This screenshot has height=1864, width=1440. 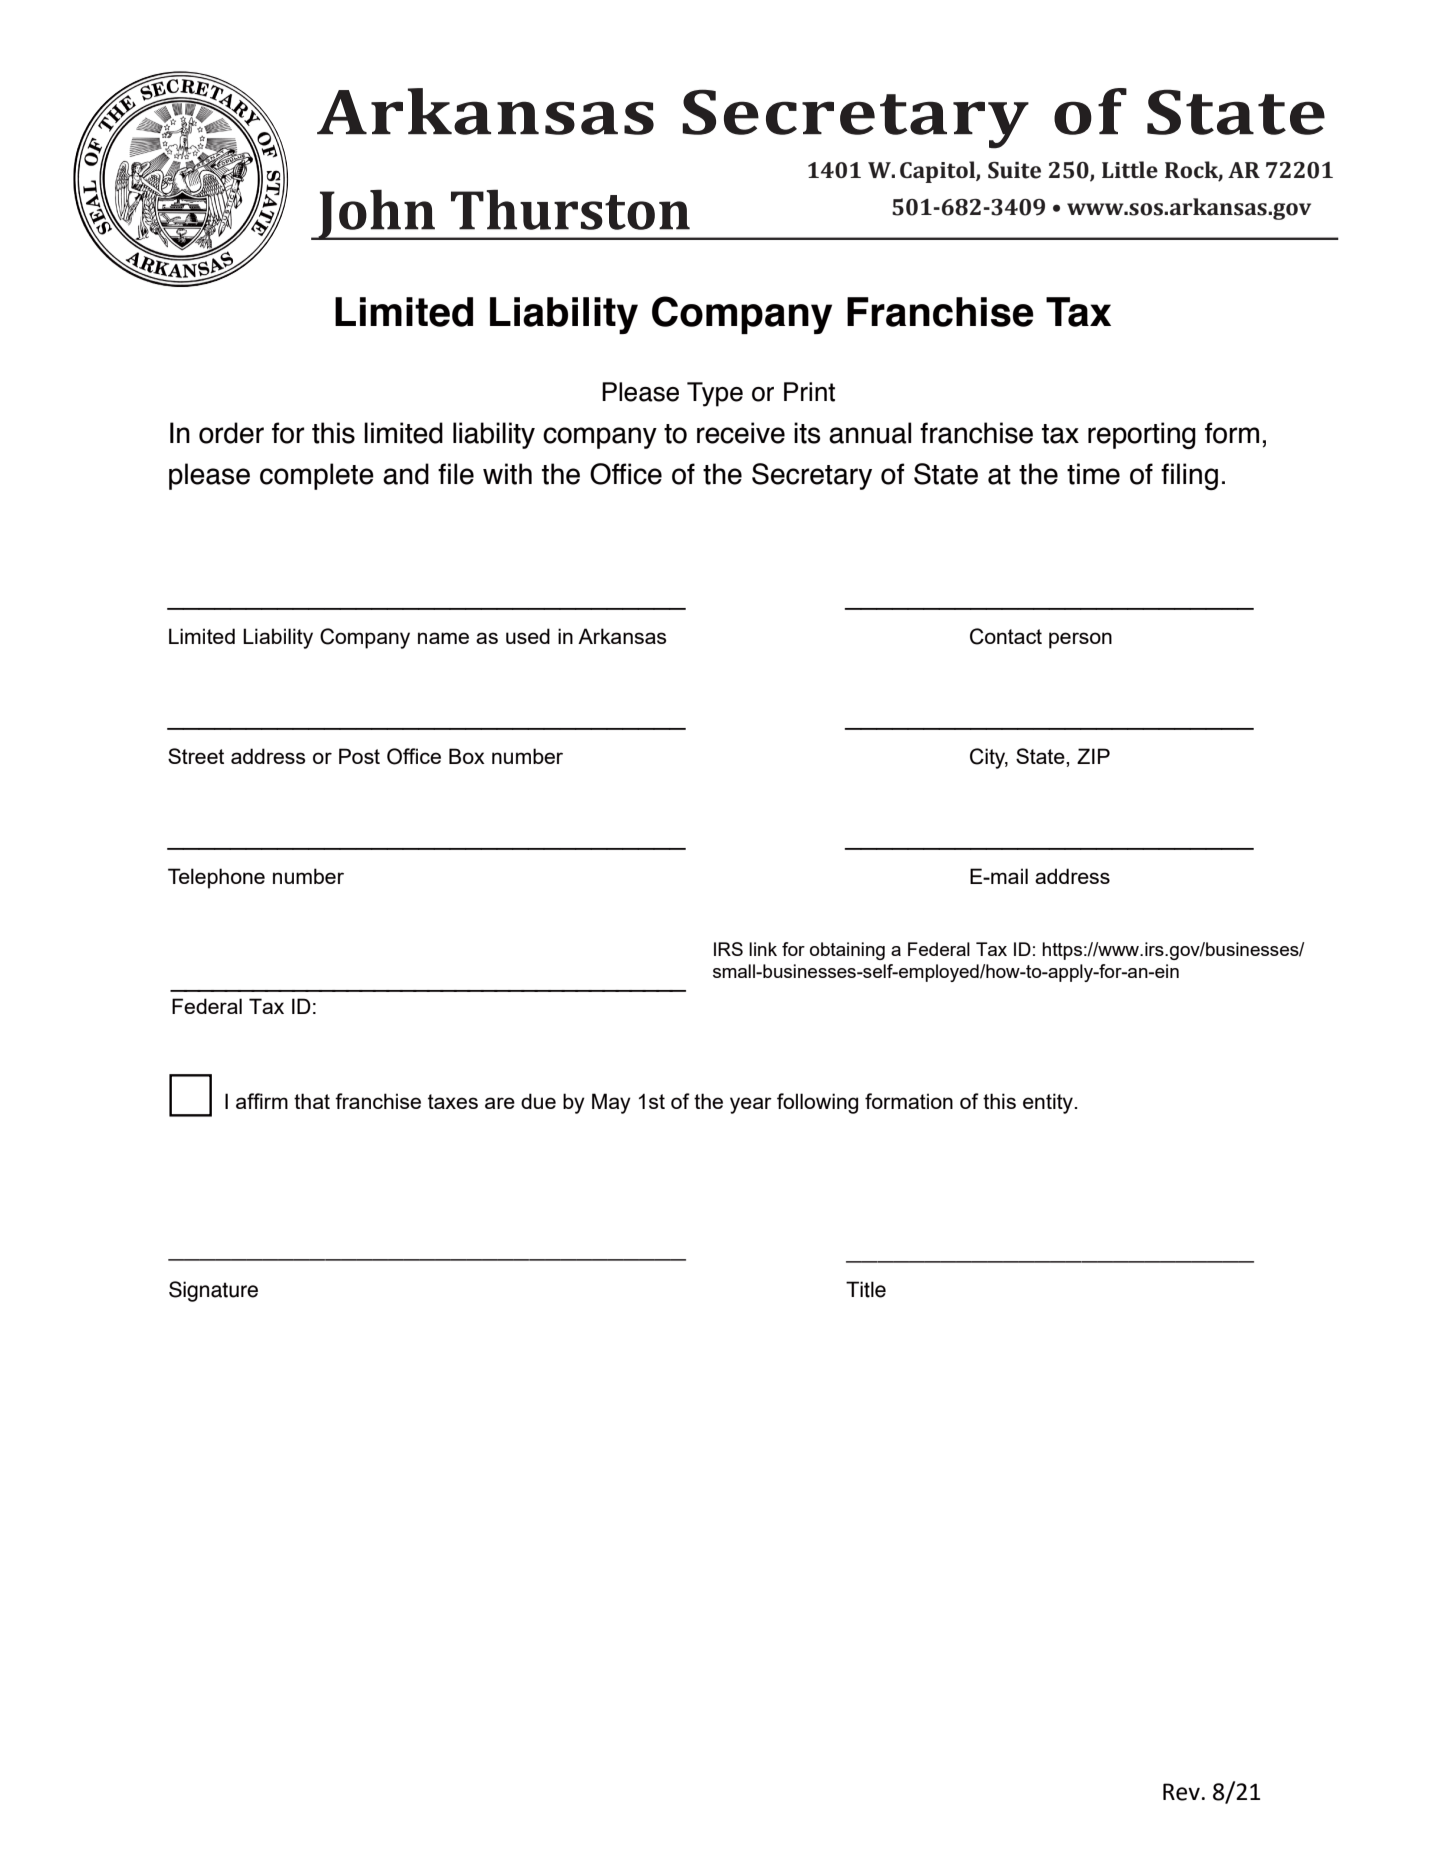 I want to click on Thurston, so click(x=570, y=209).
